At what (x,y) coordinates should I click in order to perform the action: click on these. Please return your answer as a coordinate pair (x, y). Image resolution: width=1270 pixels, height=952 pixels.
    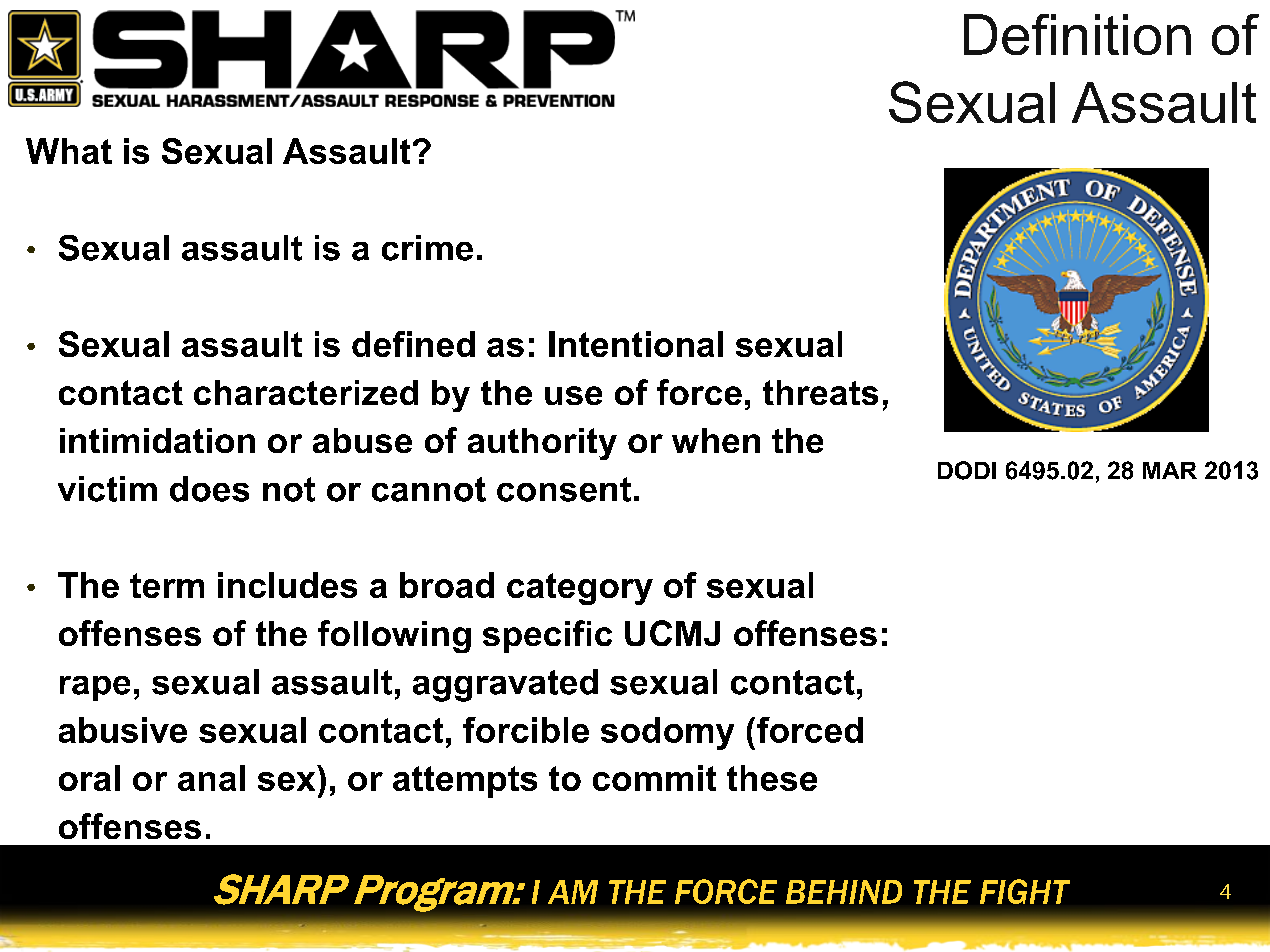
    Looking at the image, I should click on (772, 778).
